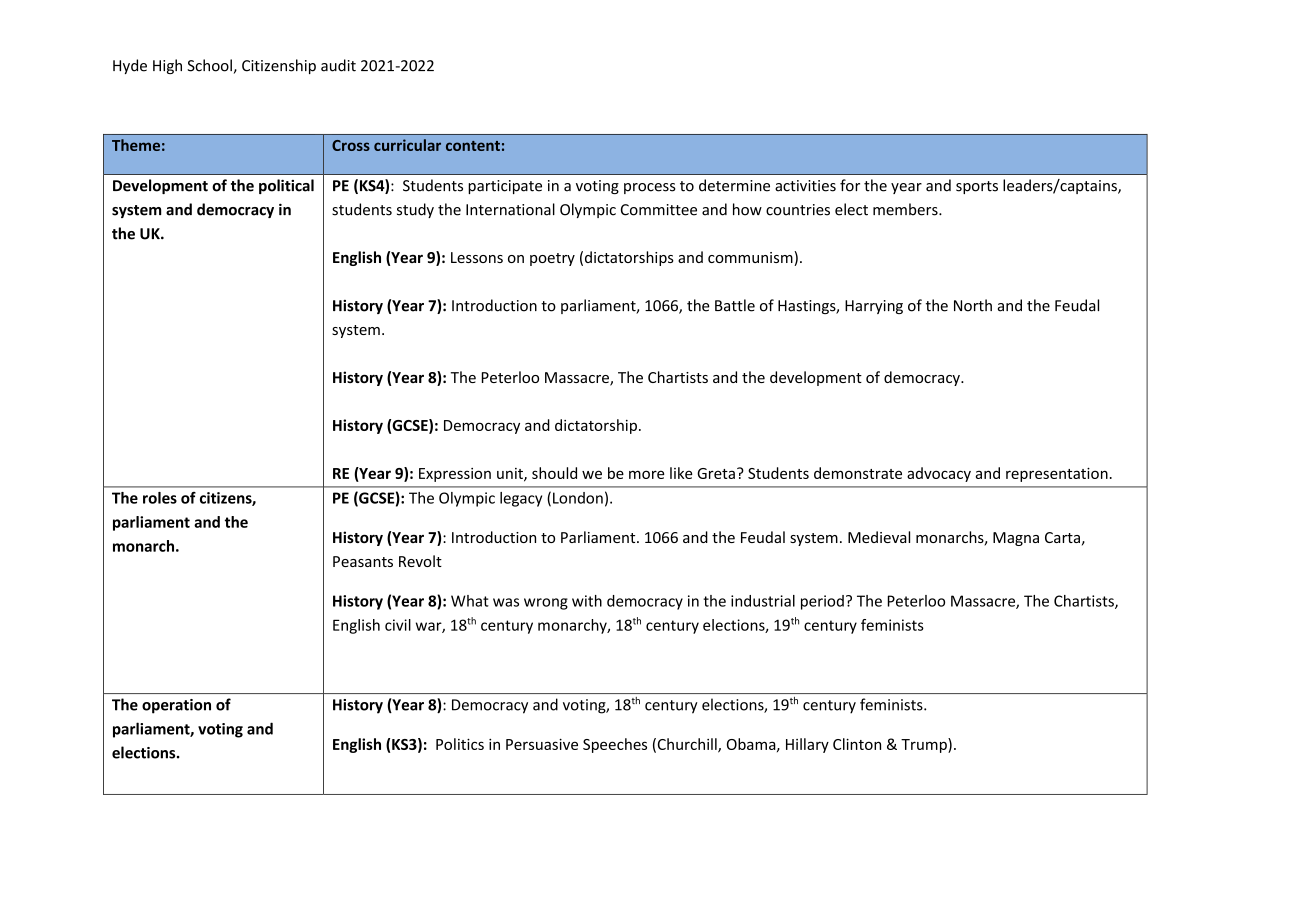 The width and height of the screenshot is (1308, 924). What do you see at coordinates (477, 257) in the screenshot?
I see `Lessons` at bounding box center [477, 257].
